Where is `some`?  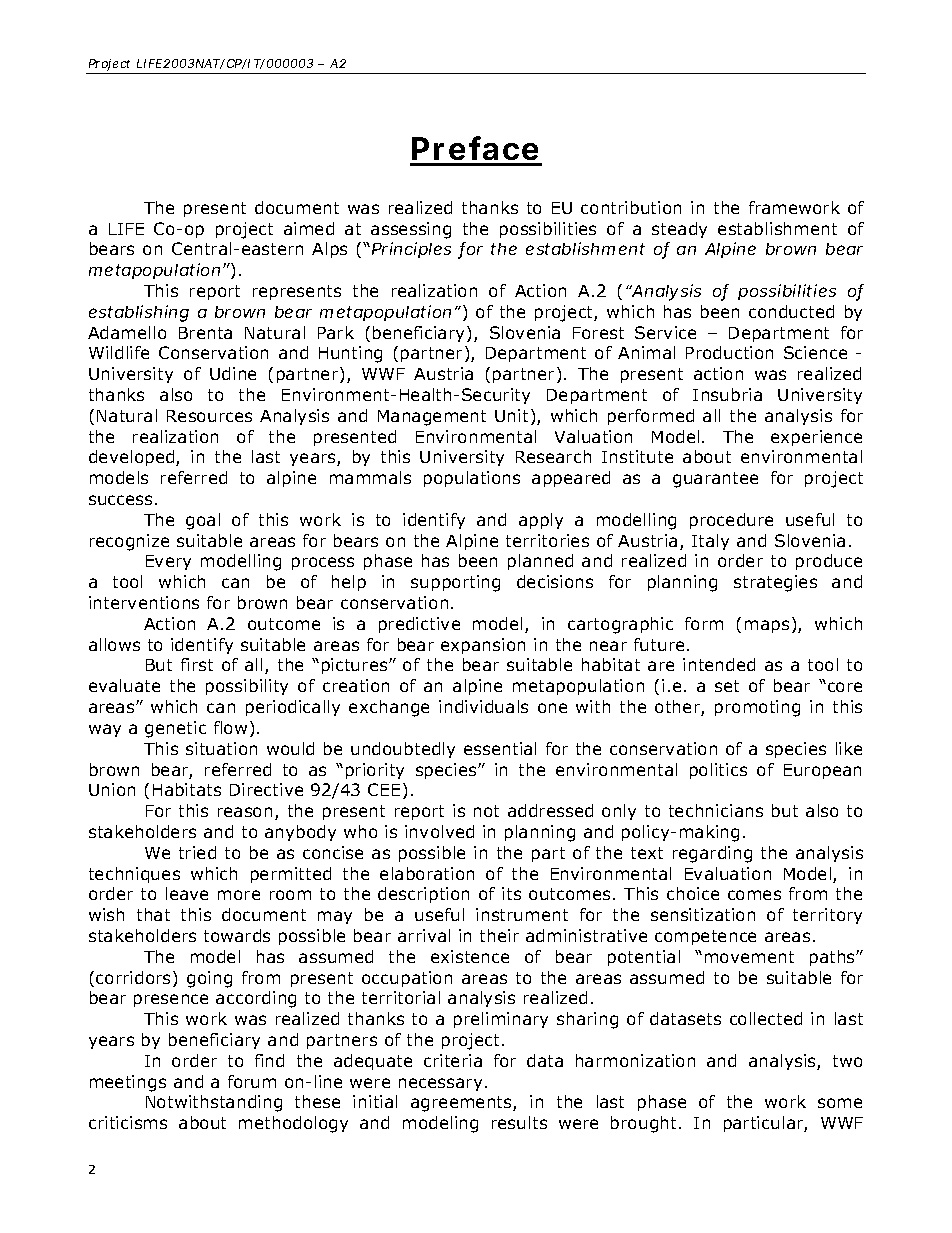
some is located at coordinates (840, 1103).
